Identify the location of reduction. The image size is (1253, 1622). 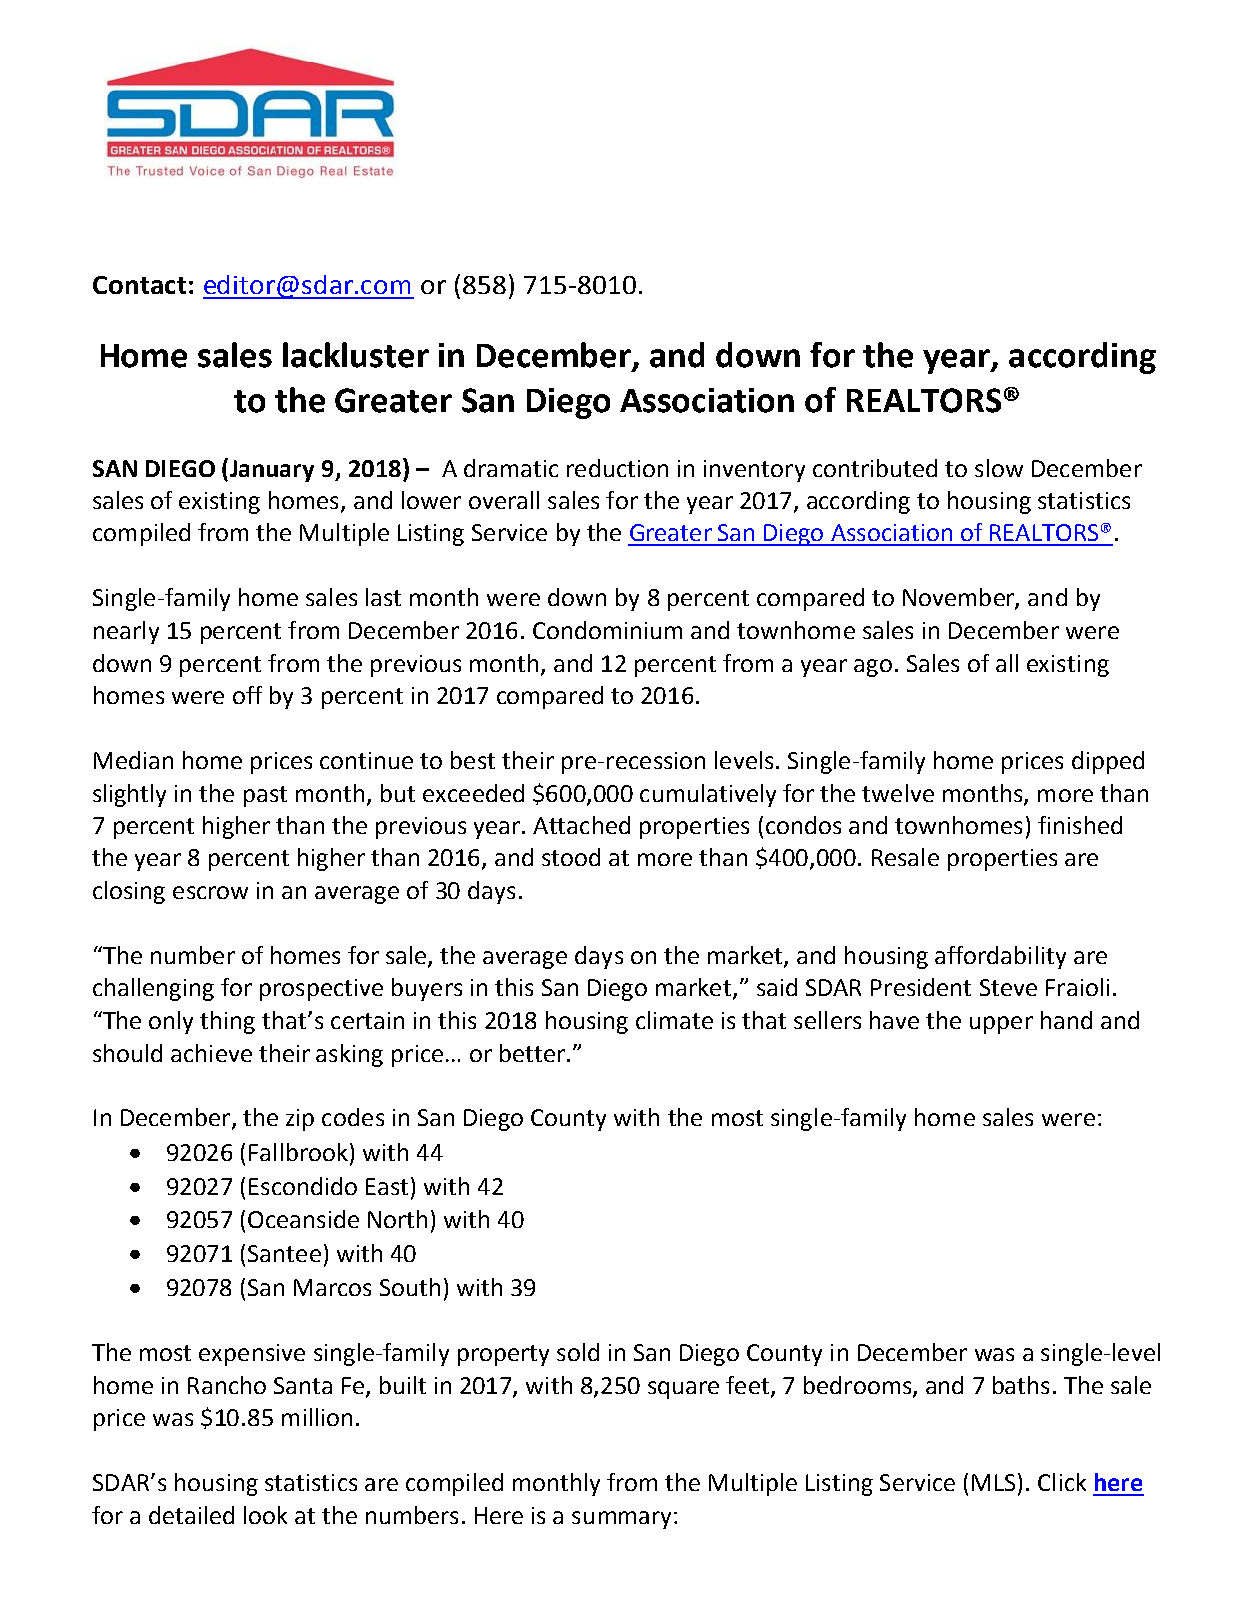
(617, 468).
